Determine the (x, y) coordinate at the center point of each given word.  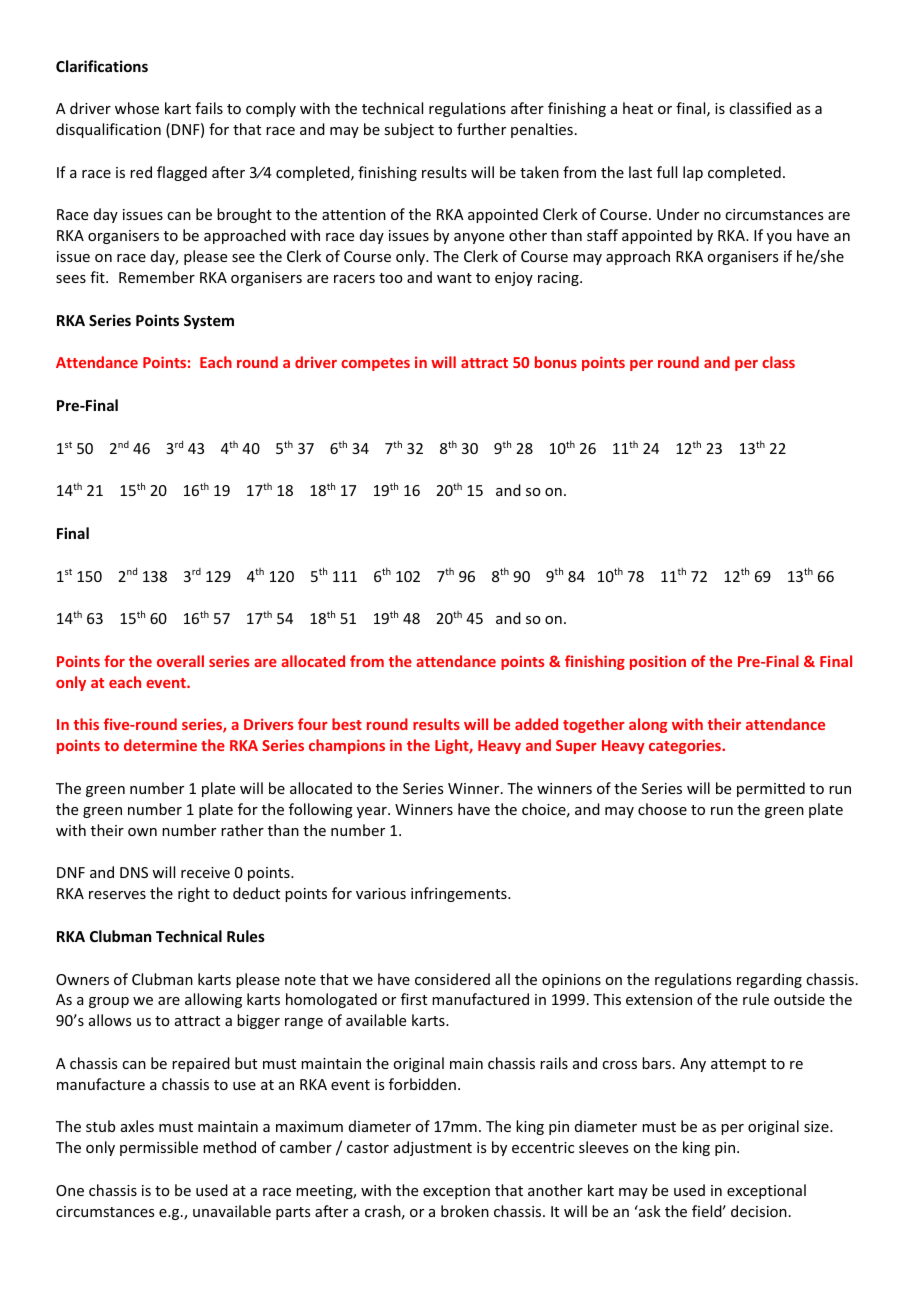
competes (375, 364)
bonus (556, 362)
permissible (159, 1148)
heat (638, 108)
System (209, 322)
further (481, 129)
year (373, 812)
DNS (134, 872)
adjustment (433, 1148)
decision (759, 1211)
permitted (771, 789)
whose (137, 108)
